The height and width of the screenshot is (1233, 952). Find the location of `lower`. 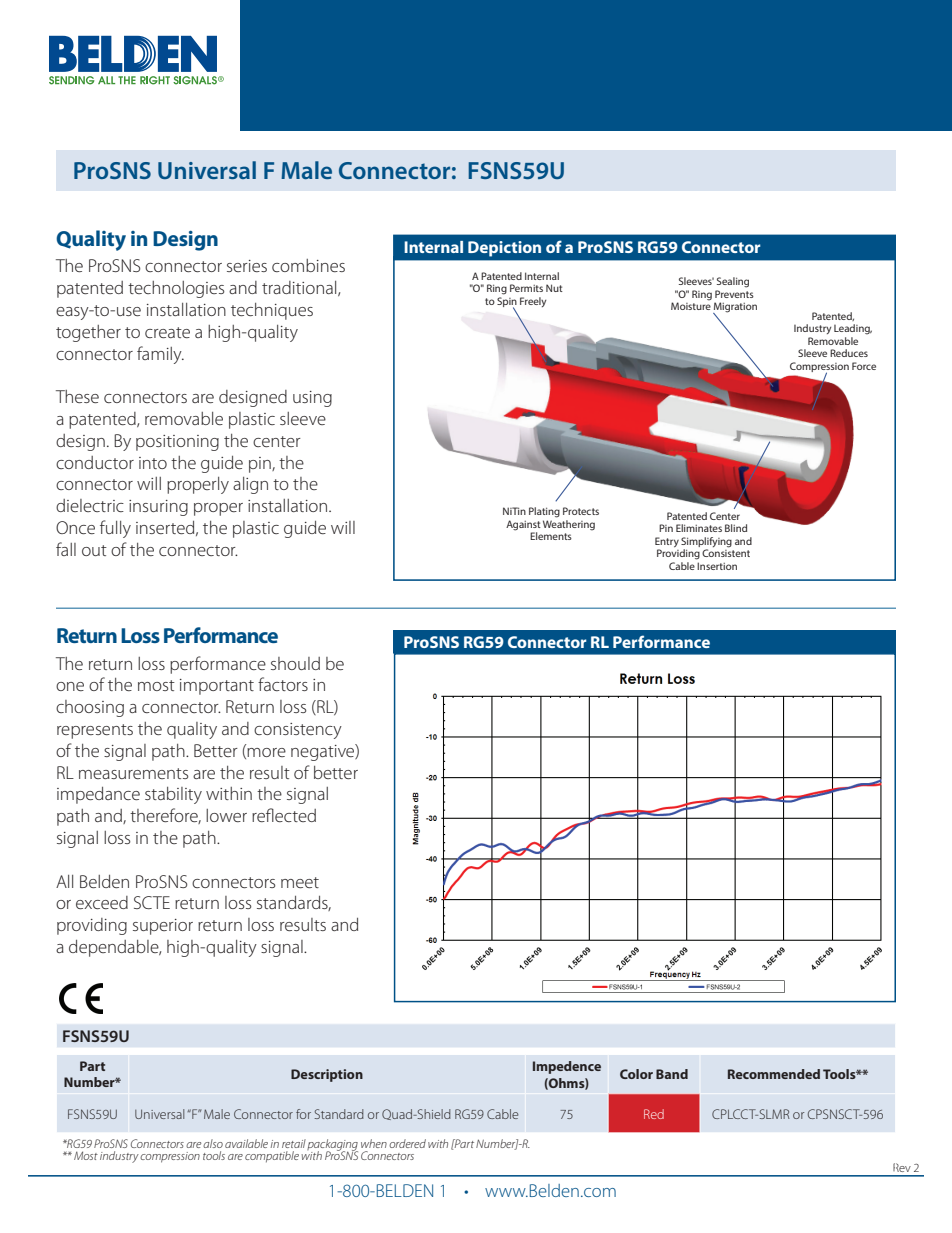

lower is located at coordinates (226, 815).
